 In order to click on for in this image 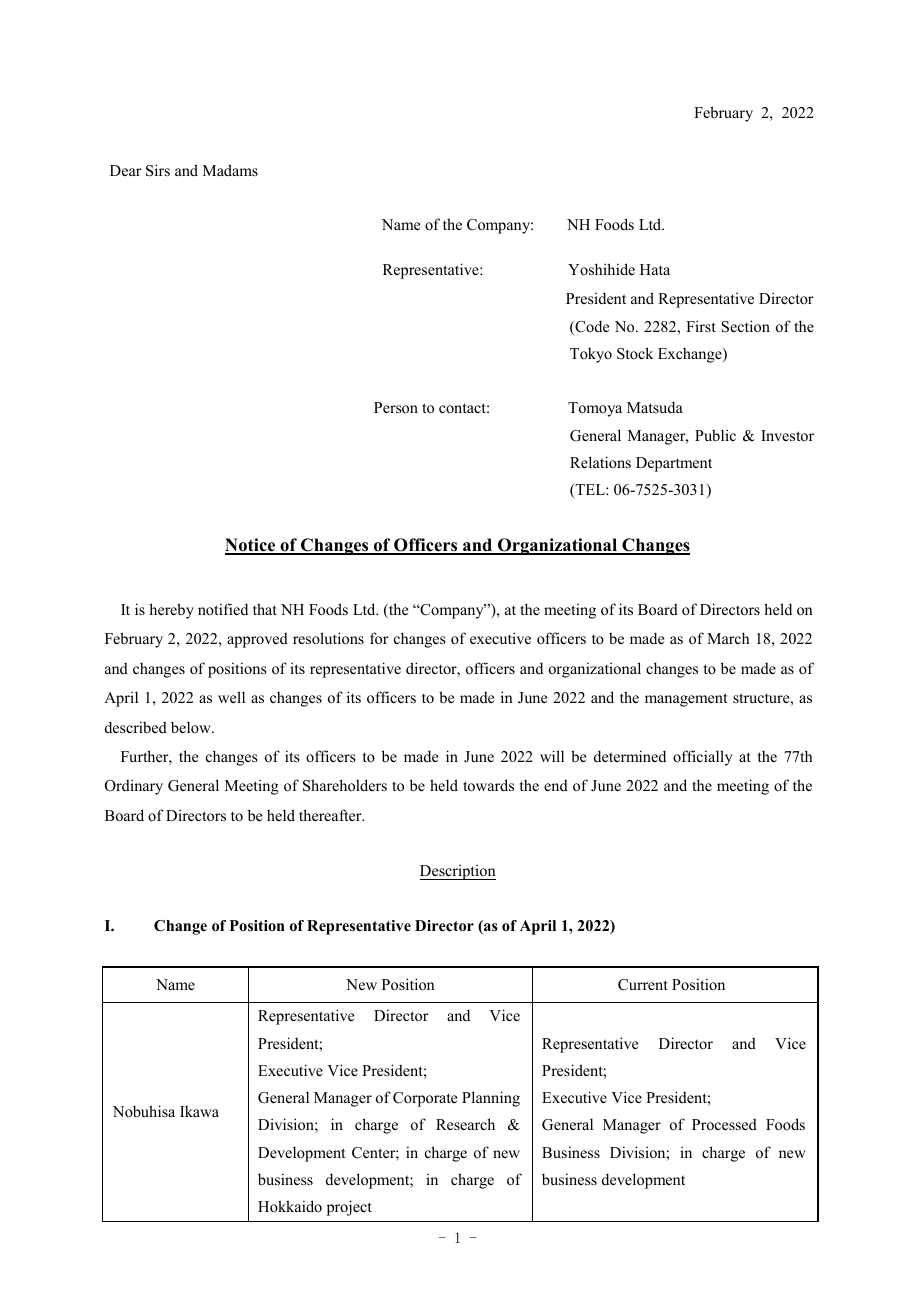, I will do `click(379, 638)`.
